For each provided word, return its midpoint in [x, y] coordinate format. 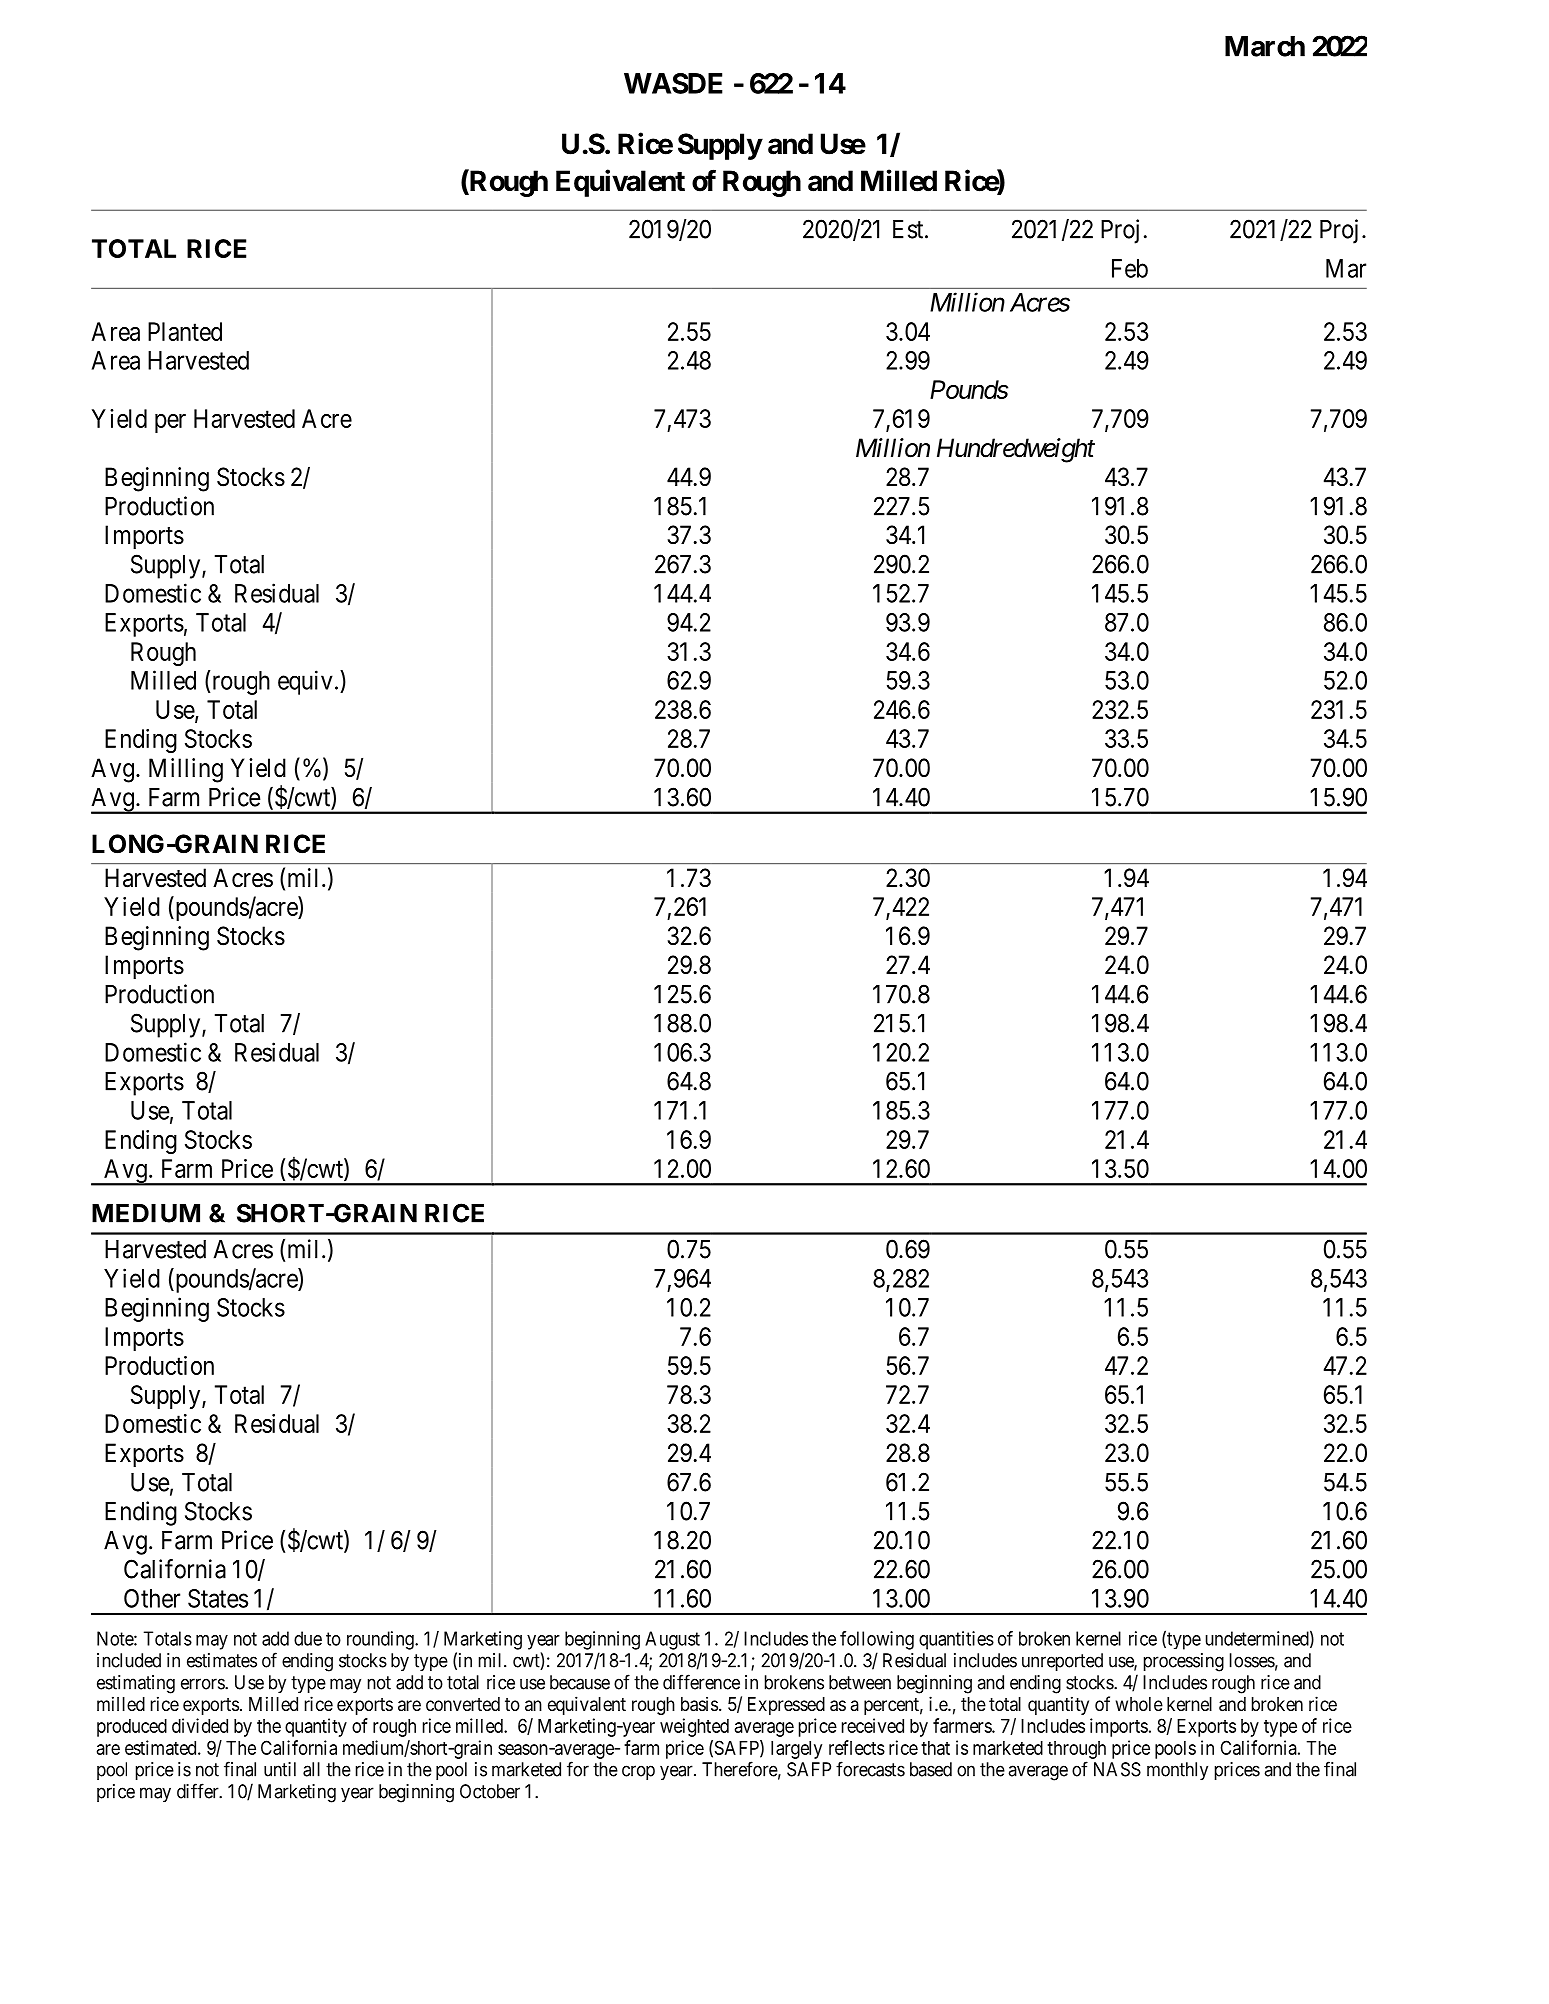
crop [638, 1772]
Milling [186, 770]
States [218, 1598]
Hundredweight [1016, 450]
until [280, 1769]
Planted [185, 331]
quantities [956, 1640]
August [672, 1640]
